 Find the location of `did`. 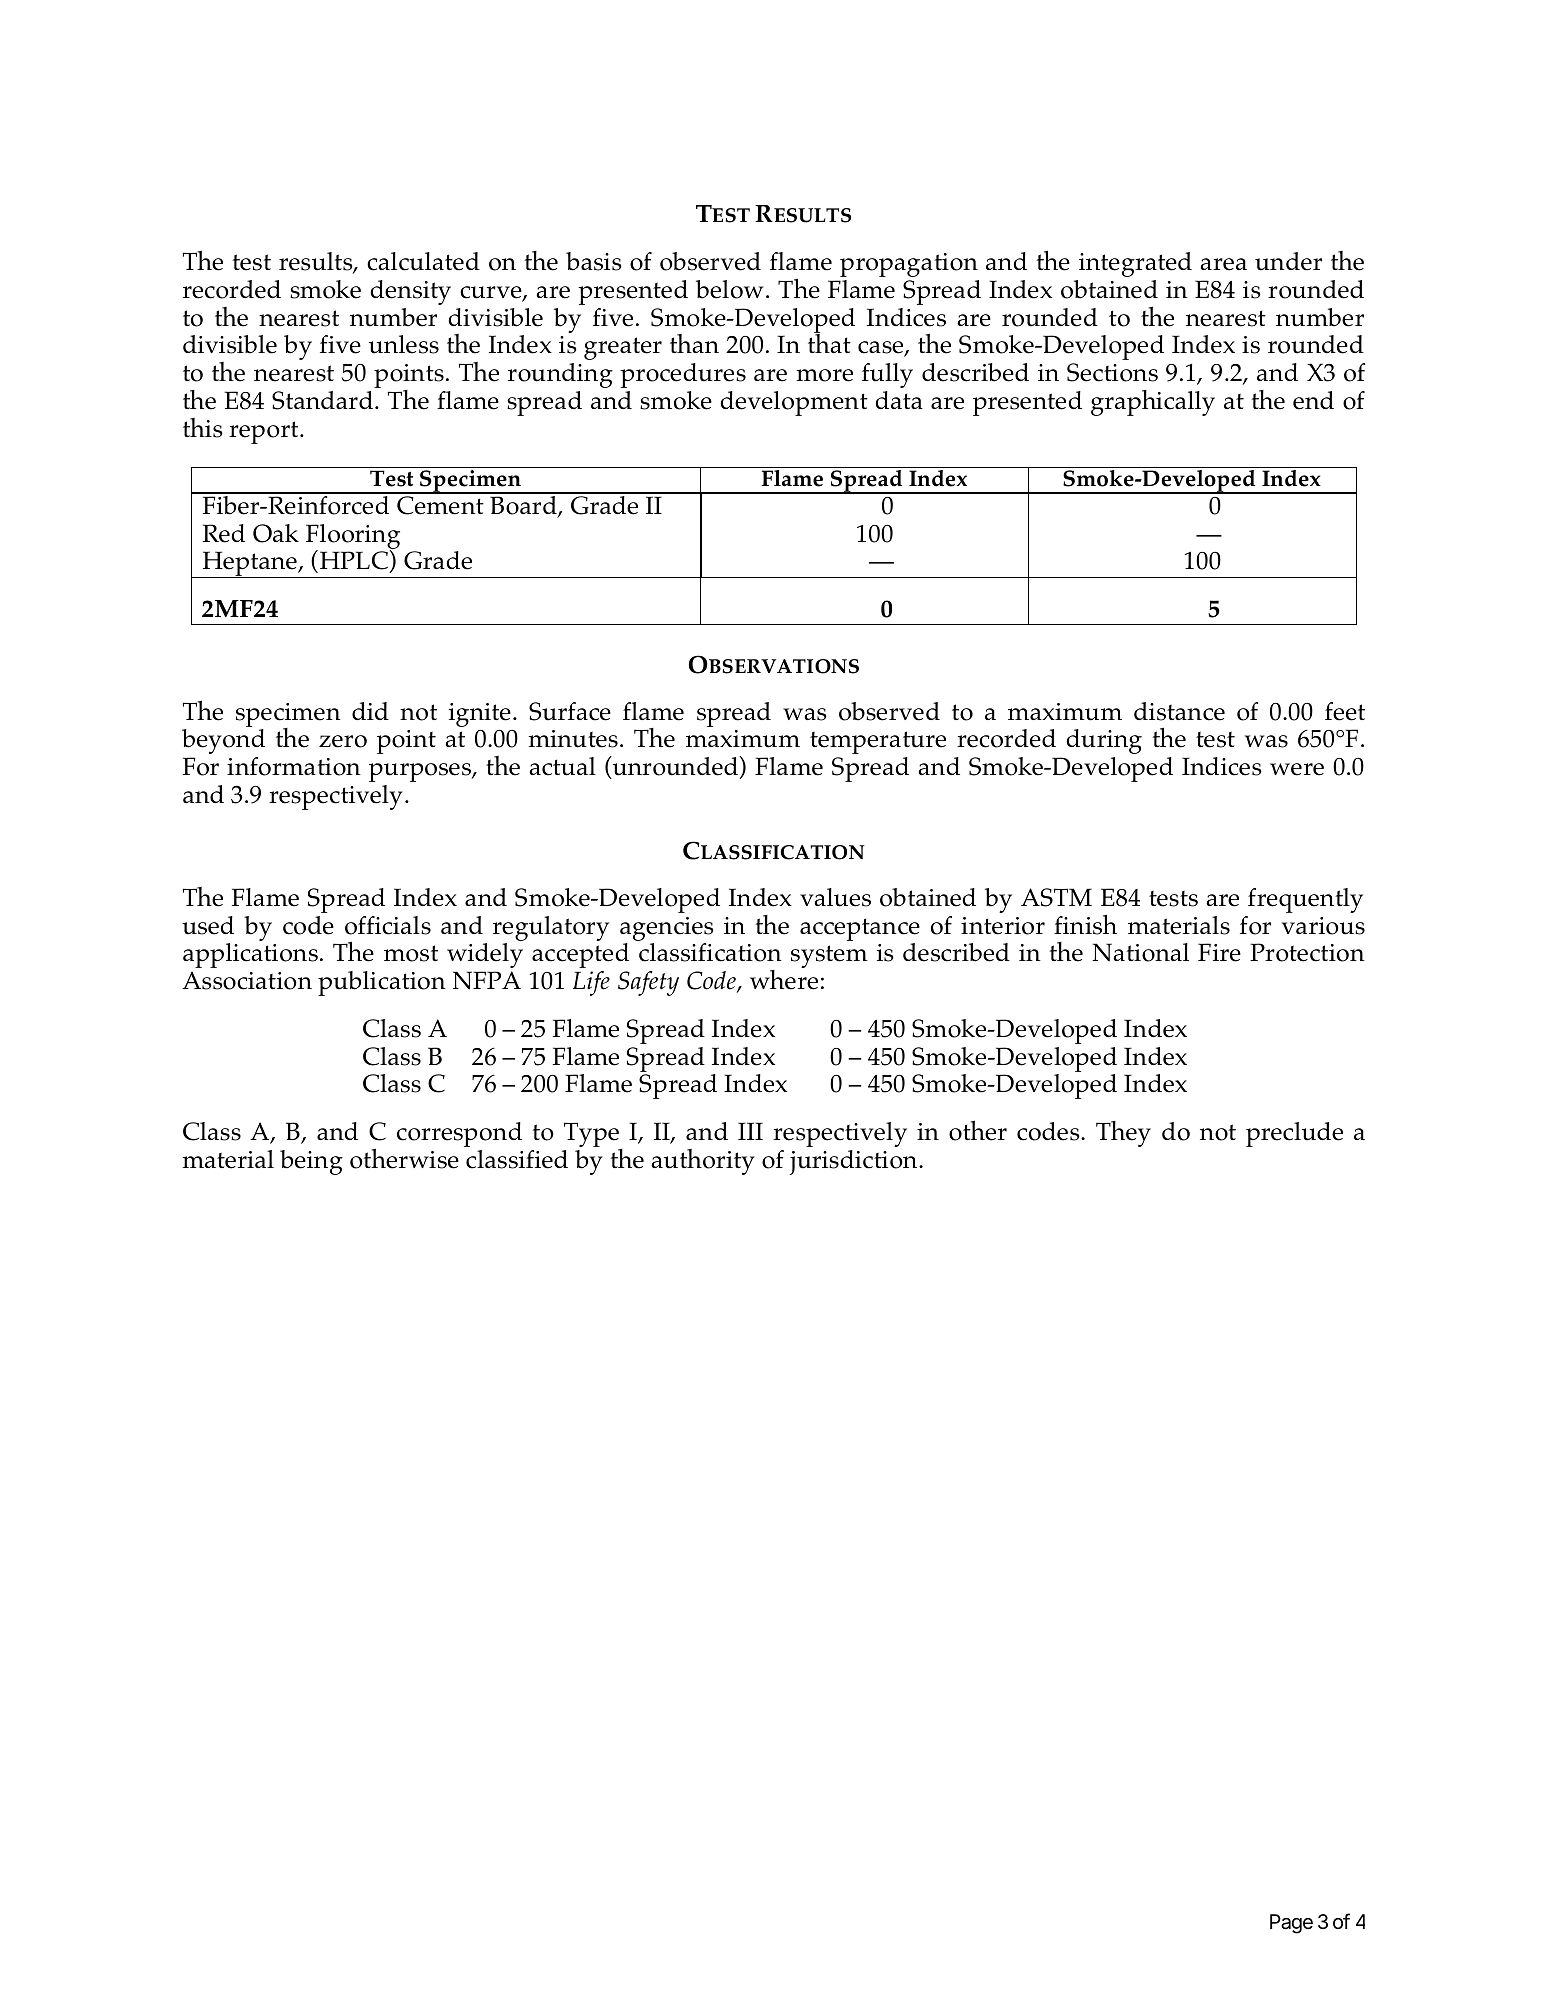

did is located at coordinates (370, 711).
